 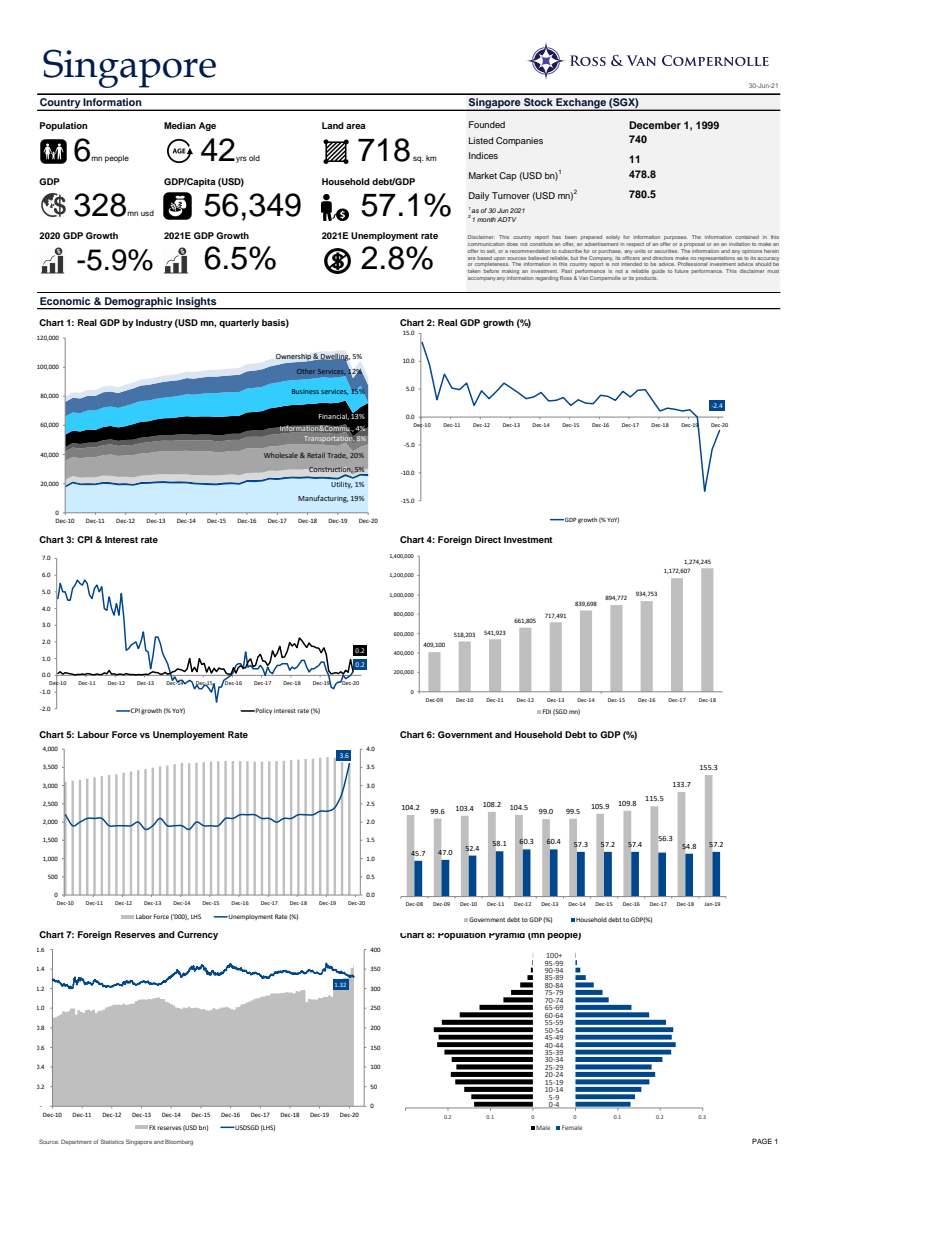 What do you see at coordinates (144, 916) in the image?
I see `Labor` at bounding box center [144, 916].
